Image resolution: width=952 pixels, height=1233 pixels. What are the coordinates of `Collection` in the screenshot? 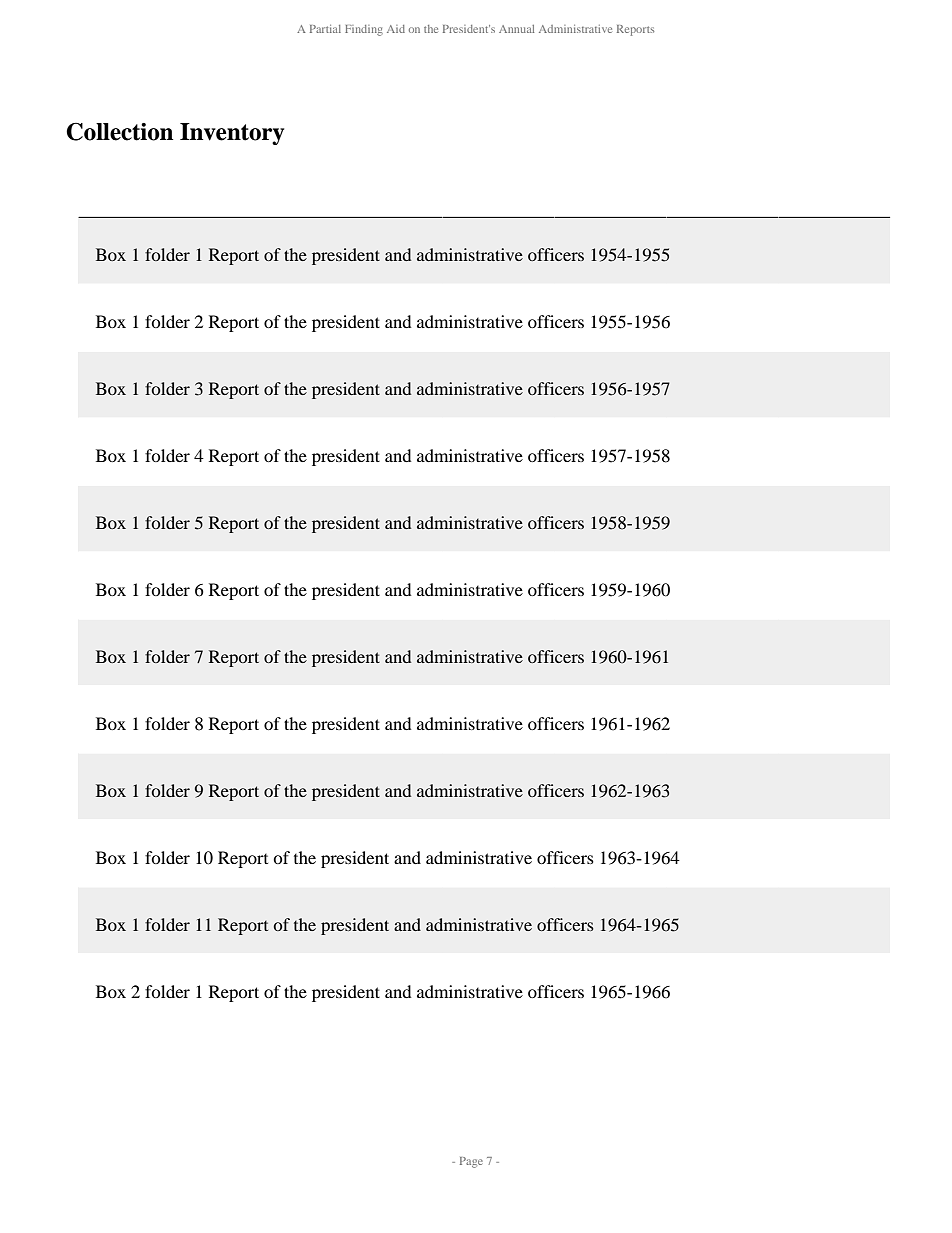 It's located at (119, 132).
